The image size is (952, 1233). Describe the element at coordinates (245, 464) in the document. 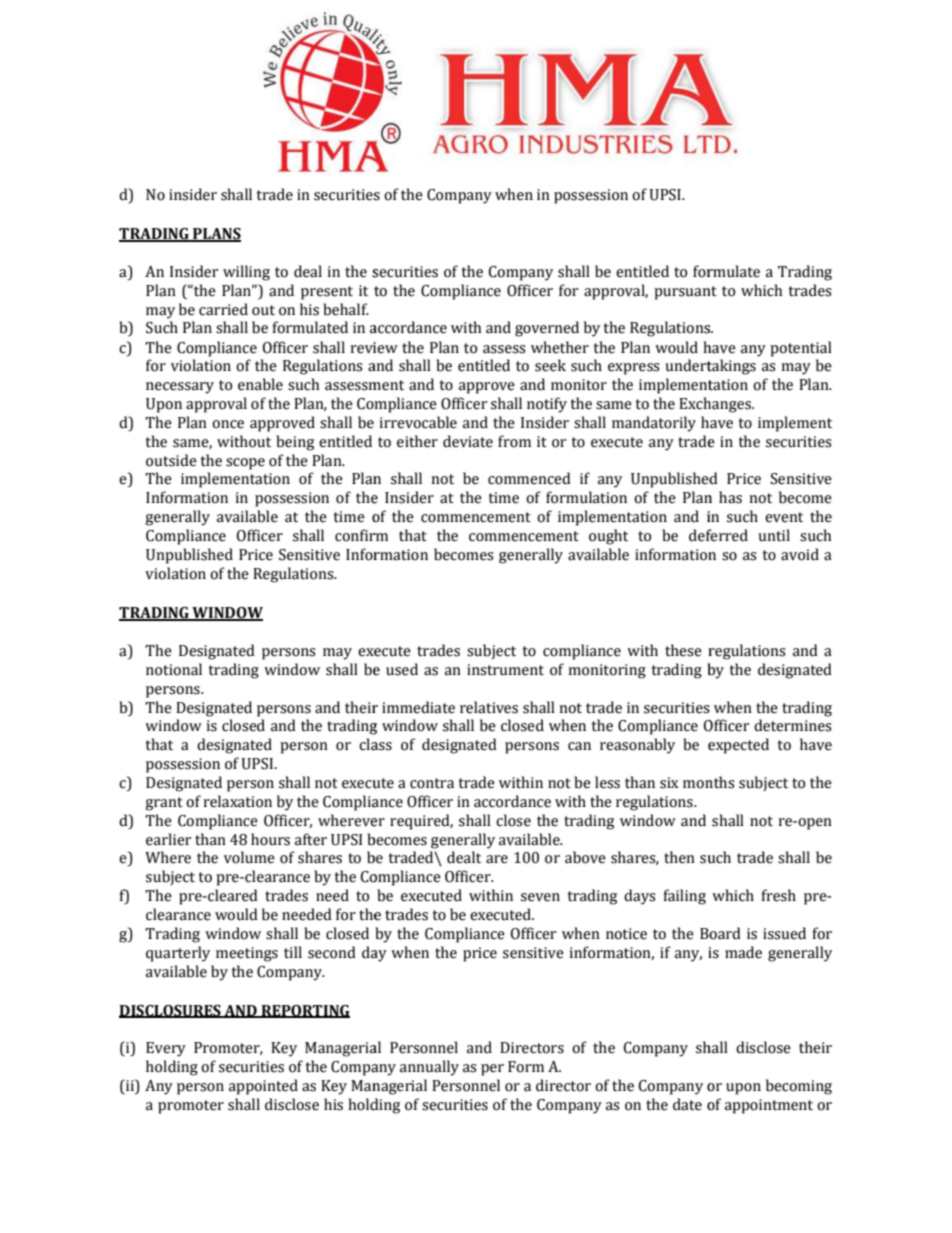

I see `scope` at that location.
